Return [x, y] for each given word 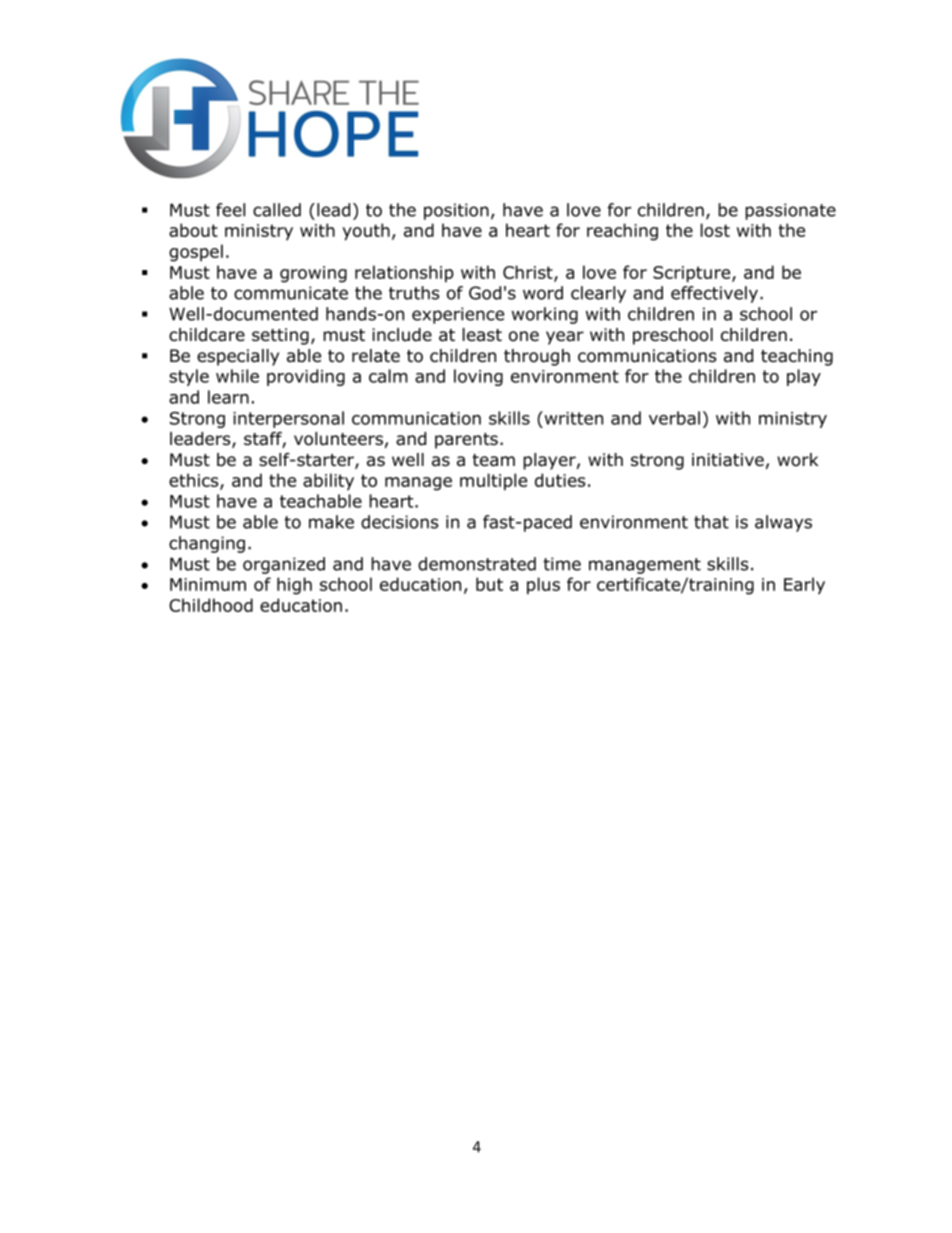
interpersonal [288, 419]
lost [715, 230]
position [456, 211]
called [277, 210]
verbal [674, 418]
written [572, 418]
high [294, 586]
